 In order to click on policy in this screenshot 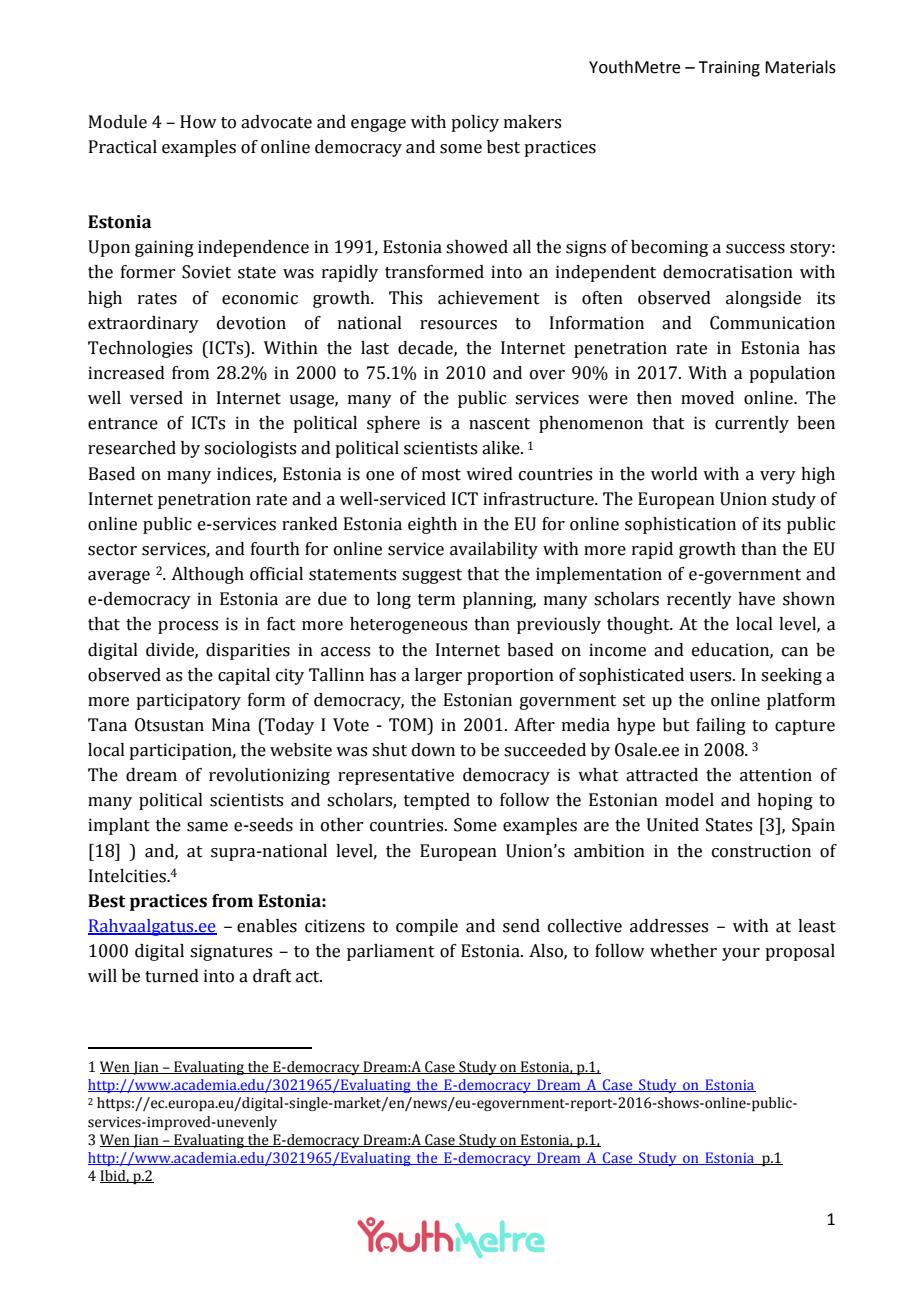, I will do `click(475, 123)`.
